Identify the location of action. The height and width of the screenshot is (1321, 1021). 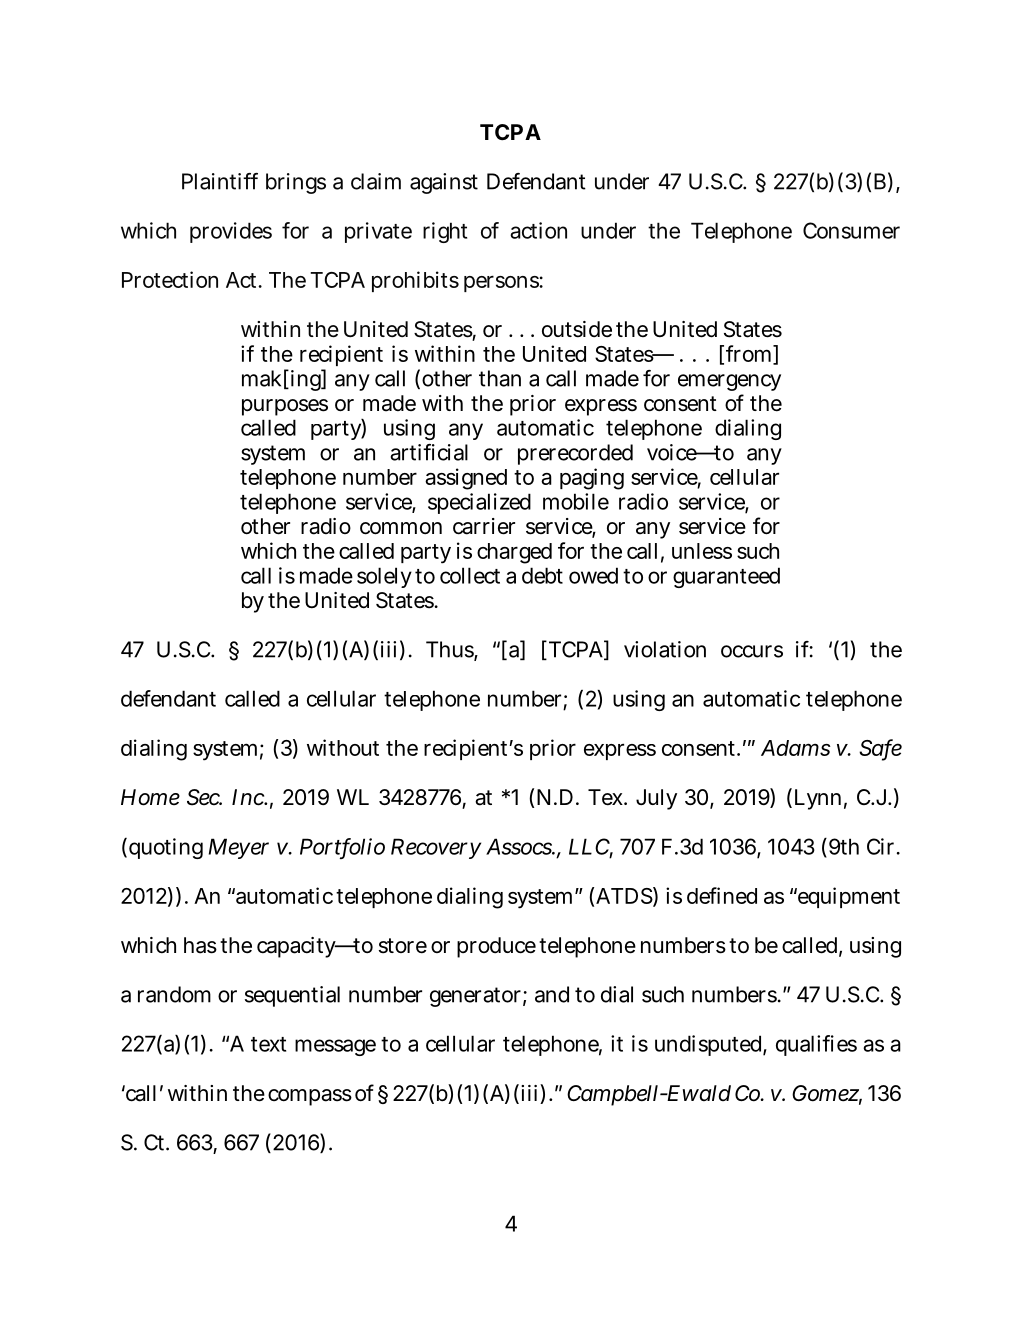
(538, 230).
